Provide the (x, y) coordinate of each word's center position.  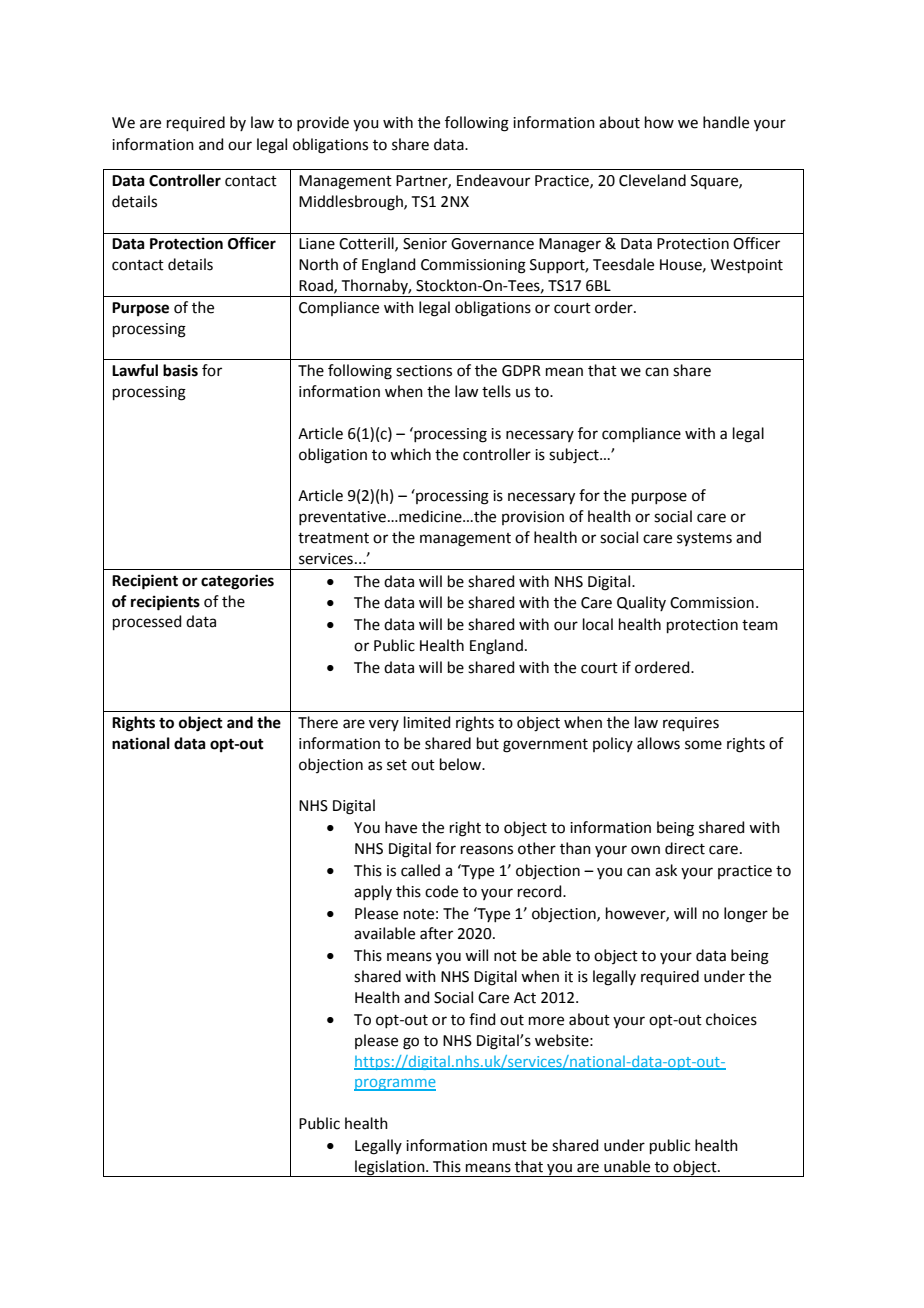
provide (323, 123)
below (461, 764)
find (482, 1019)
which (410, 454)
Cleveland (652, 180)
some (703, 745)
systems (704, 539)
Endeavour (493, 180)
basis (180, 370)
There (318, 722)
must (510, 1146)
